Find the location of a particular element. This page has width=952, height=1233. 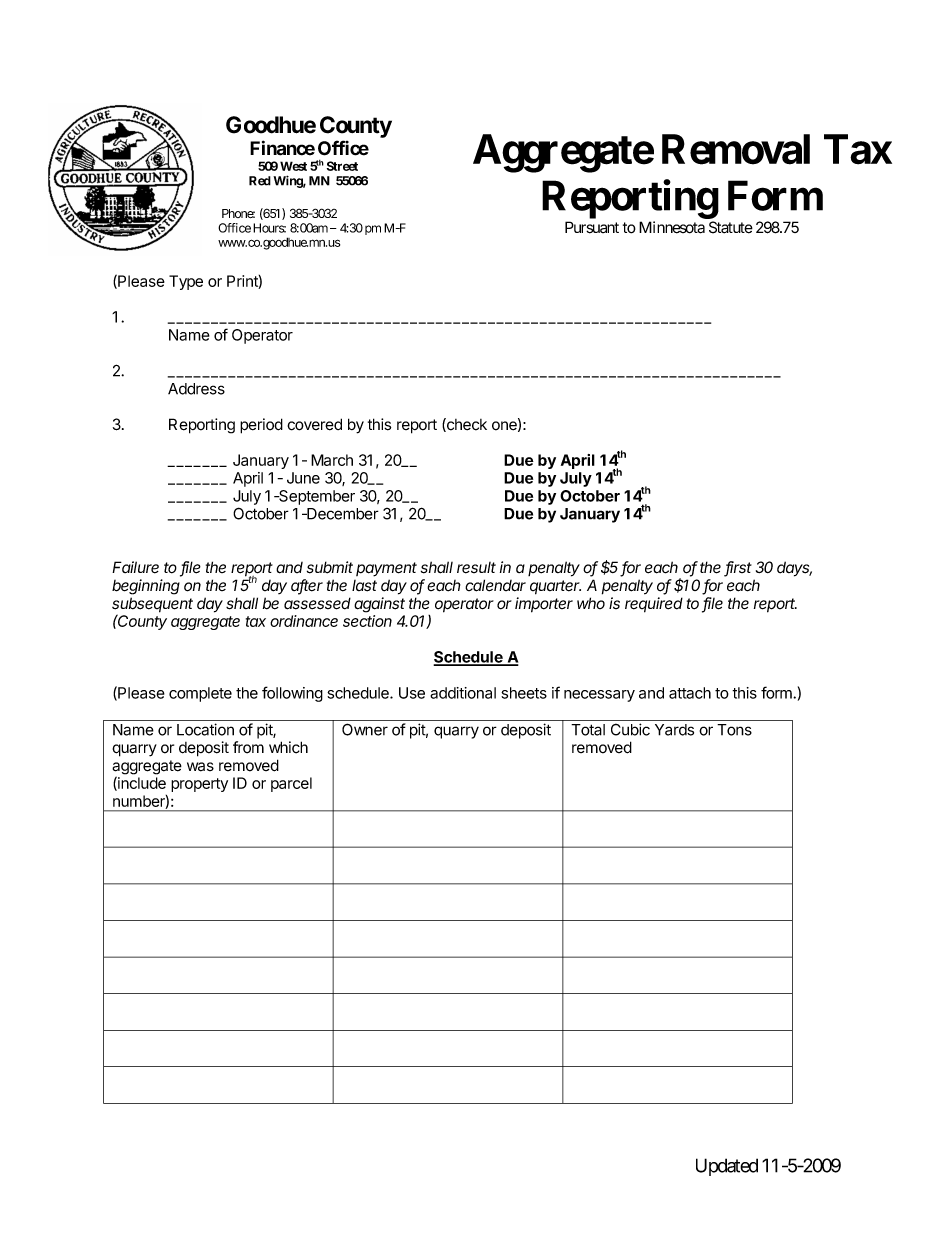

Owner is located at coordinates (365, 729).
